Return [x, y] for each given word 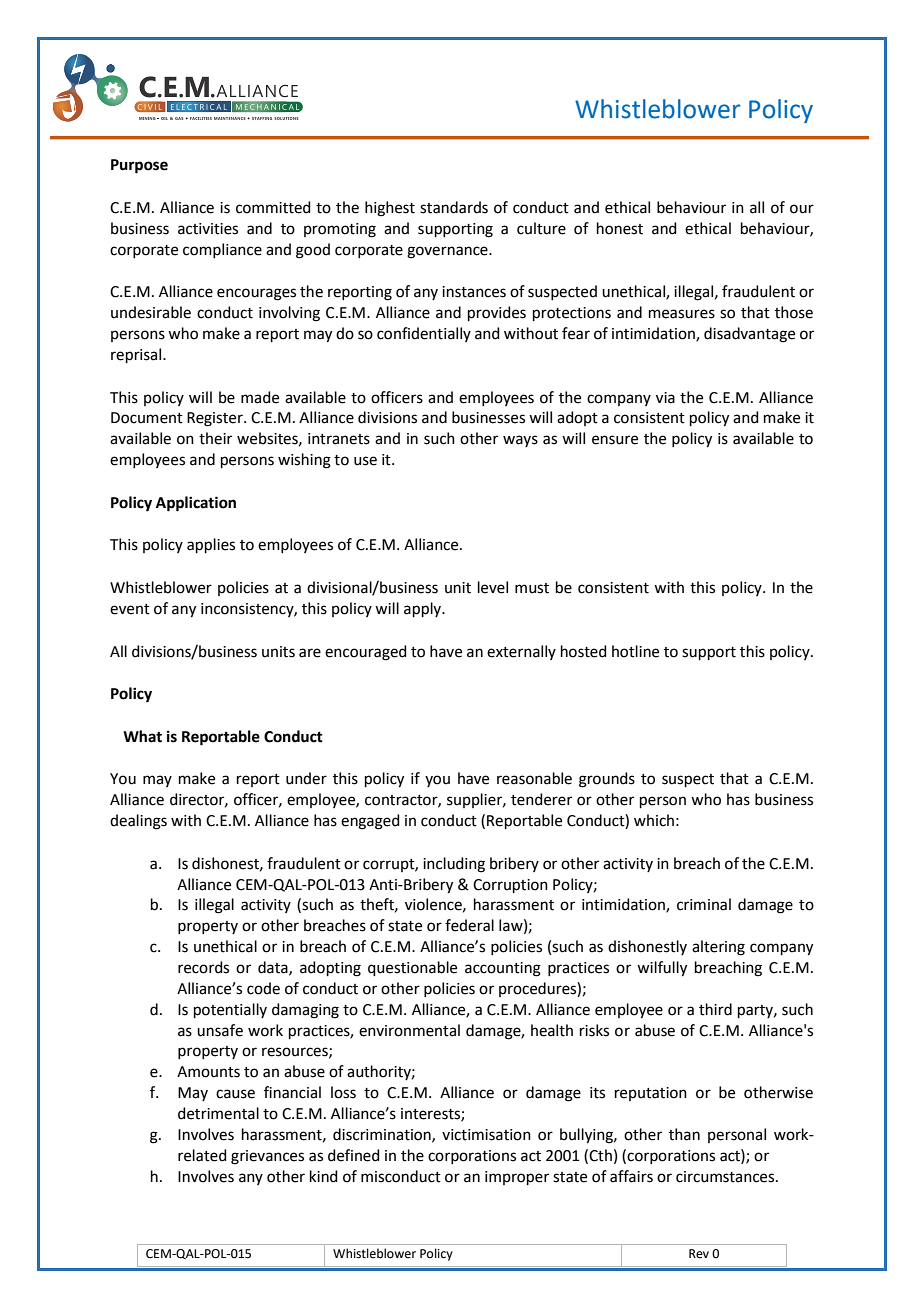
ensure [615, 440]
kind [324, 1176]
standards [454, 207]
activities [208, 229]
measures [682, 314]
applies [211, 545]
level [493, 587]
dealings [138, 822]
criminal [704, 904]
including [454, 865]
